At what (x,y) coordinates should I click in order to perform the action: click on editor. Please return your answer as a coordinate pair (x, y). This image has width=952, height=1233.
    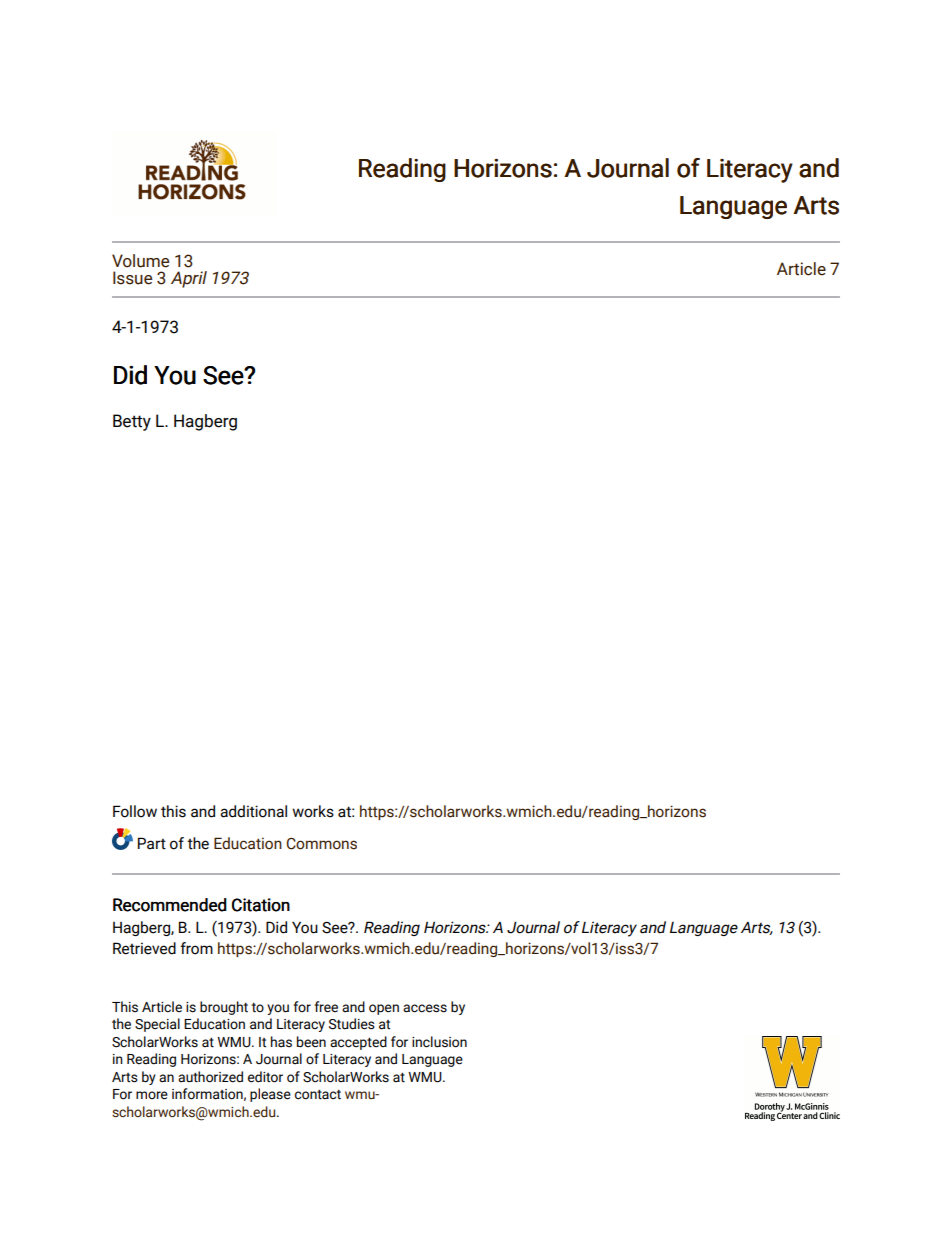
    Looking at the image, I should click on (265, 1077).
